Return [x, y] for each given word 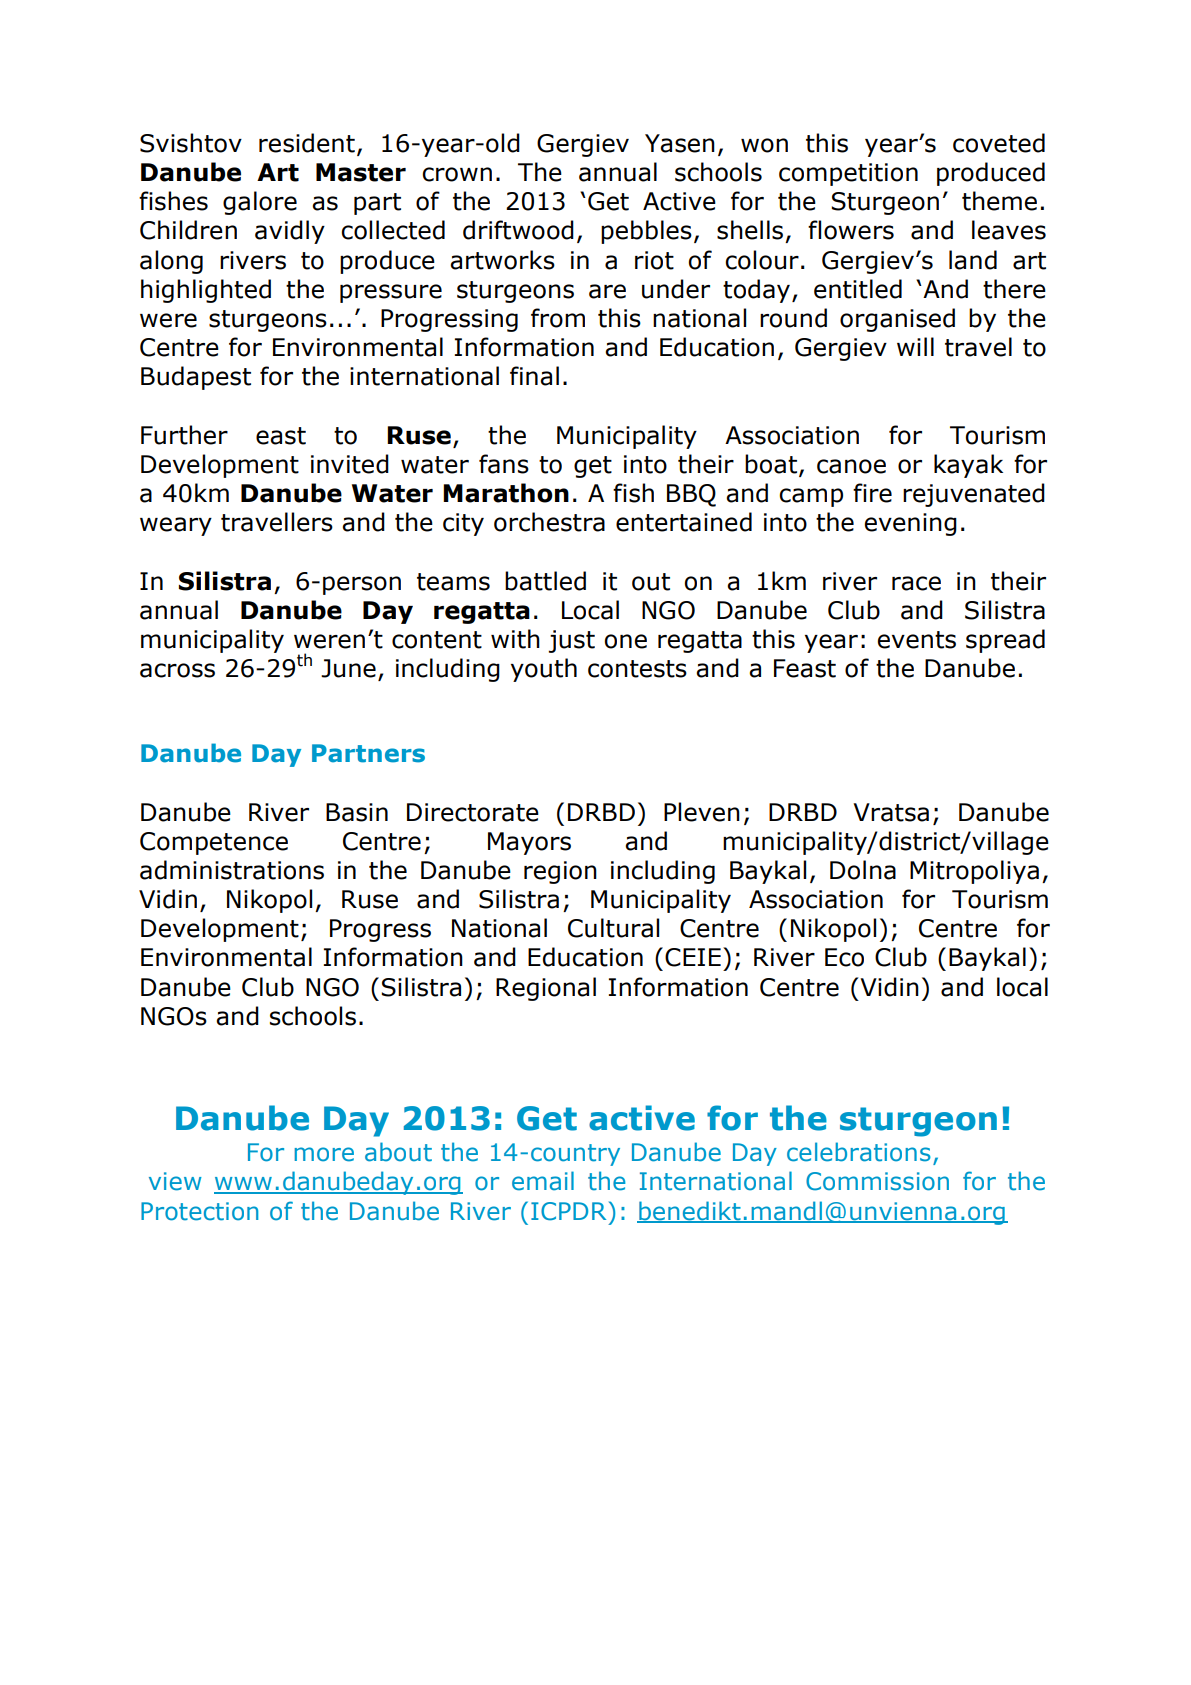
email [543, 1181]
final [534, 376]
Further [184, 435]
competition [848, 174]
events [916, 640]
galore [260, 203]
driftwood [518, 230]
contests [637, 669]
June [348, 668]
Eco [844, 957]
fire [872, 493]
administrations [232, 870]
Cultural [613, 928]
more [324, 1154]
